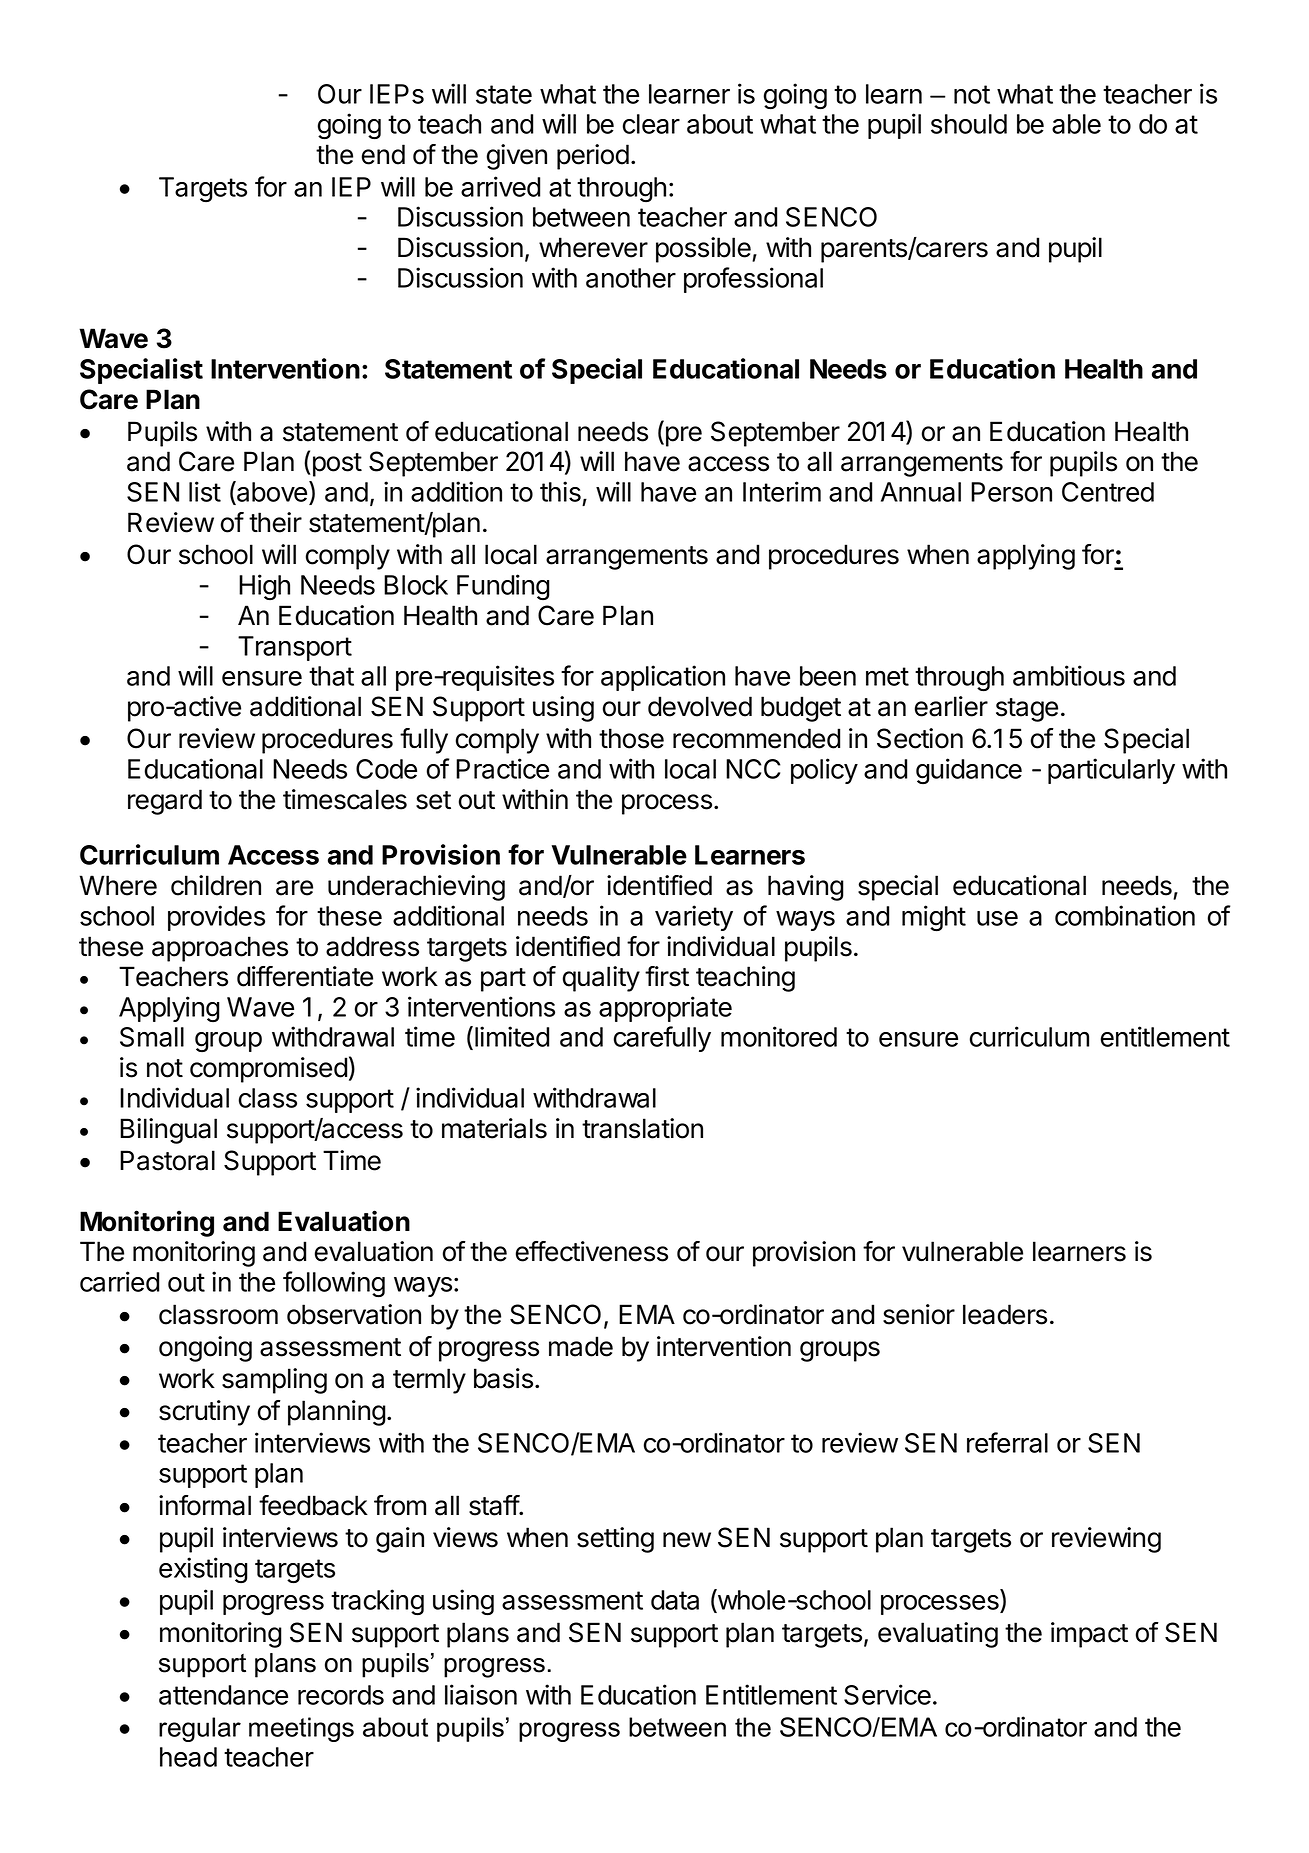  Describe the element at coordinates (969, 771) in the document. I see `guidance` at that location.
